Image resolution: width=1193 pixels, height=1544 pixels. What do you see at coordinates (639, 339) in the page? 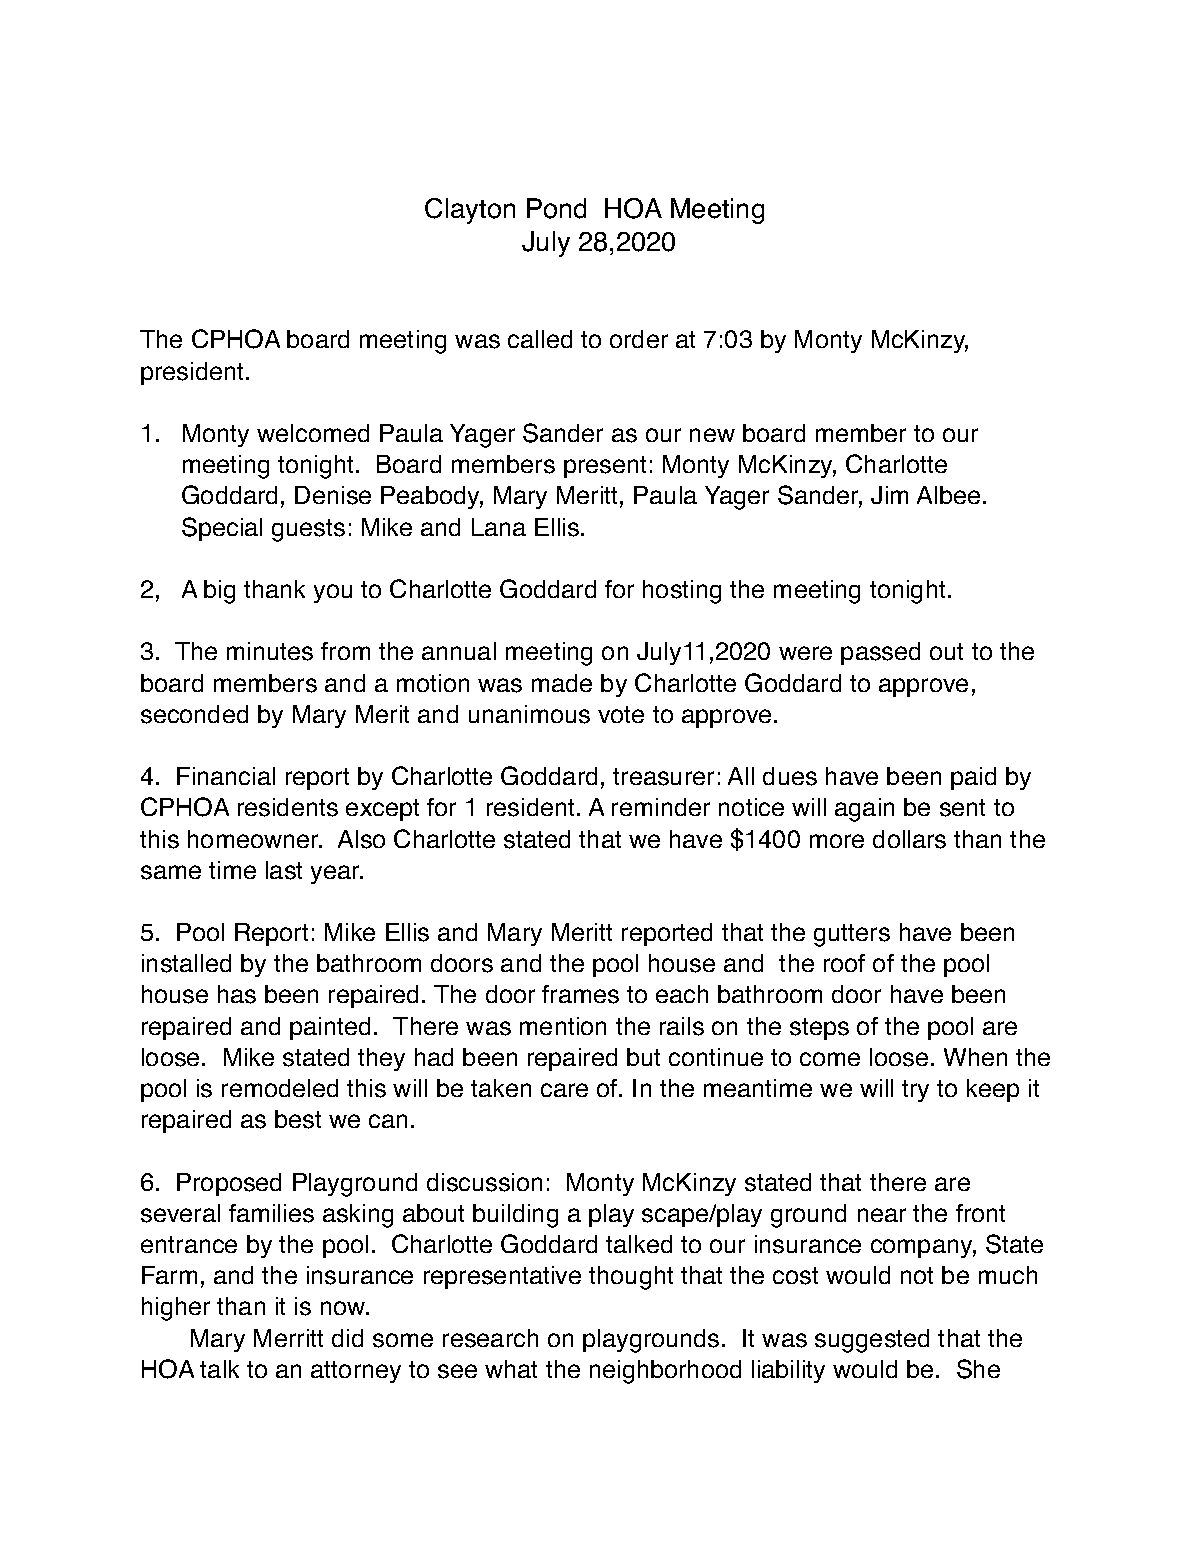
I see `order` at bounding box center [639, 339].
